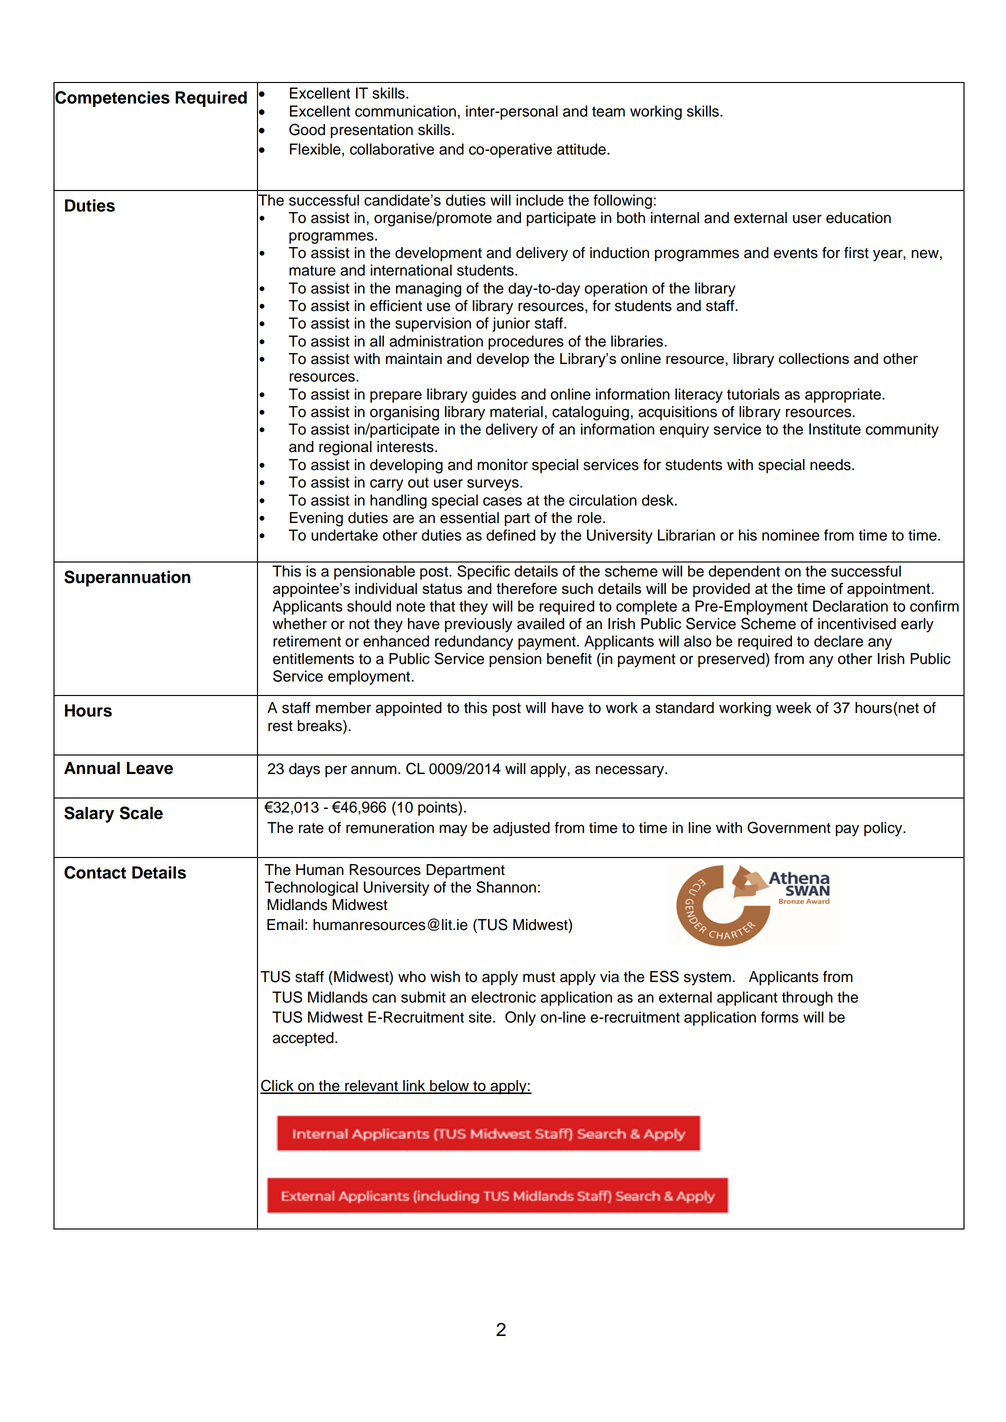 The image size is (1006, 1422). Describe the element at coordinates (313, 659) in the screenshot. I see `entitlements` at that location.
